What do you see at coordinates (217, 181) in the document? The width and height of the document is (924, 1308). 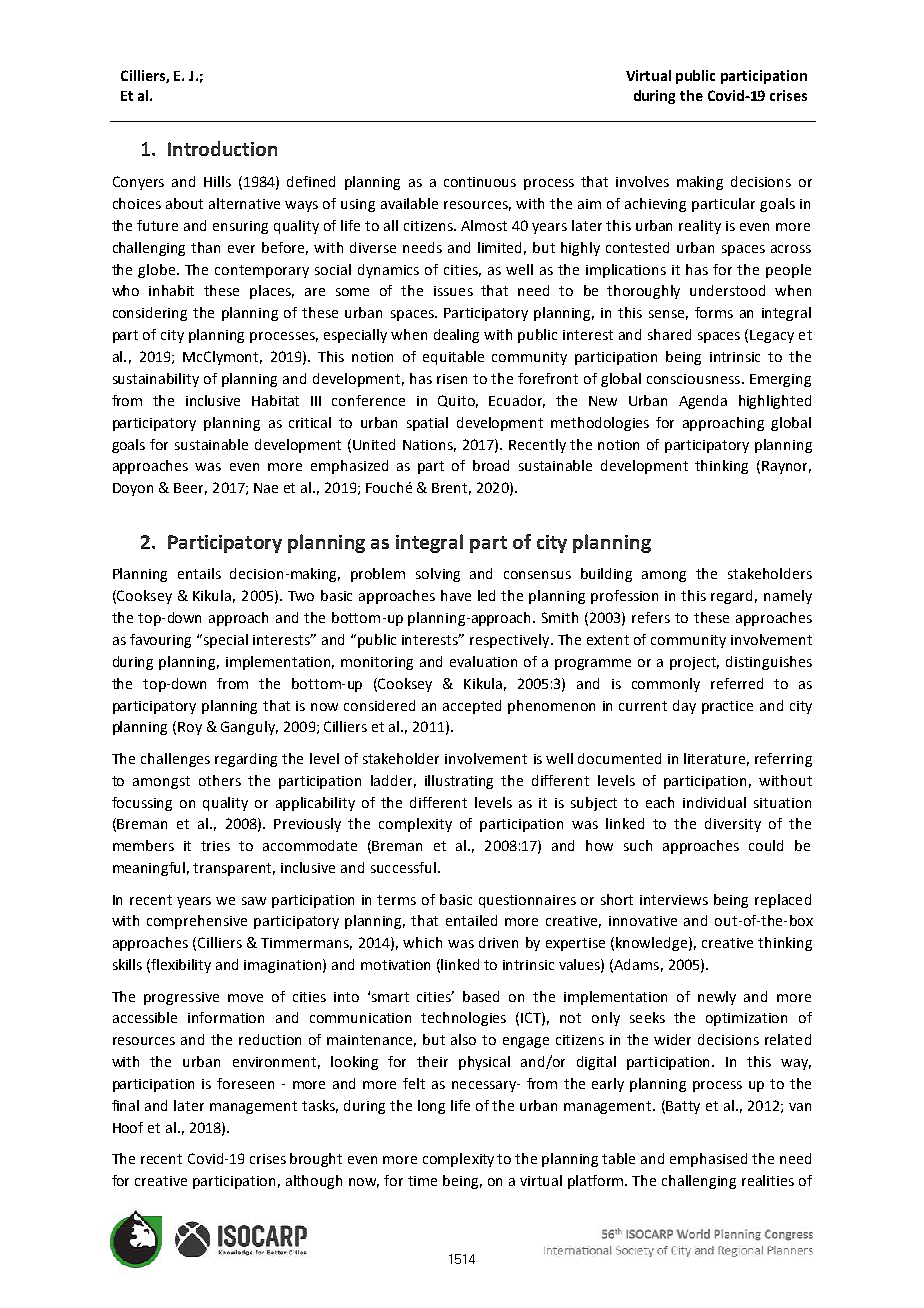 I see `Hills` at bounding box center [217, 181].
